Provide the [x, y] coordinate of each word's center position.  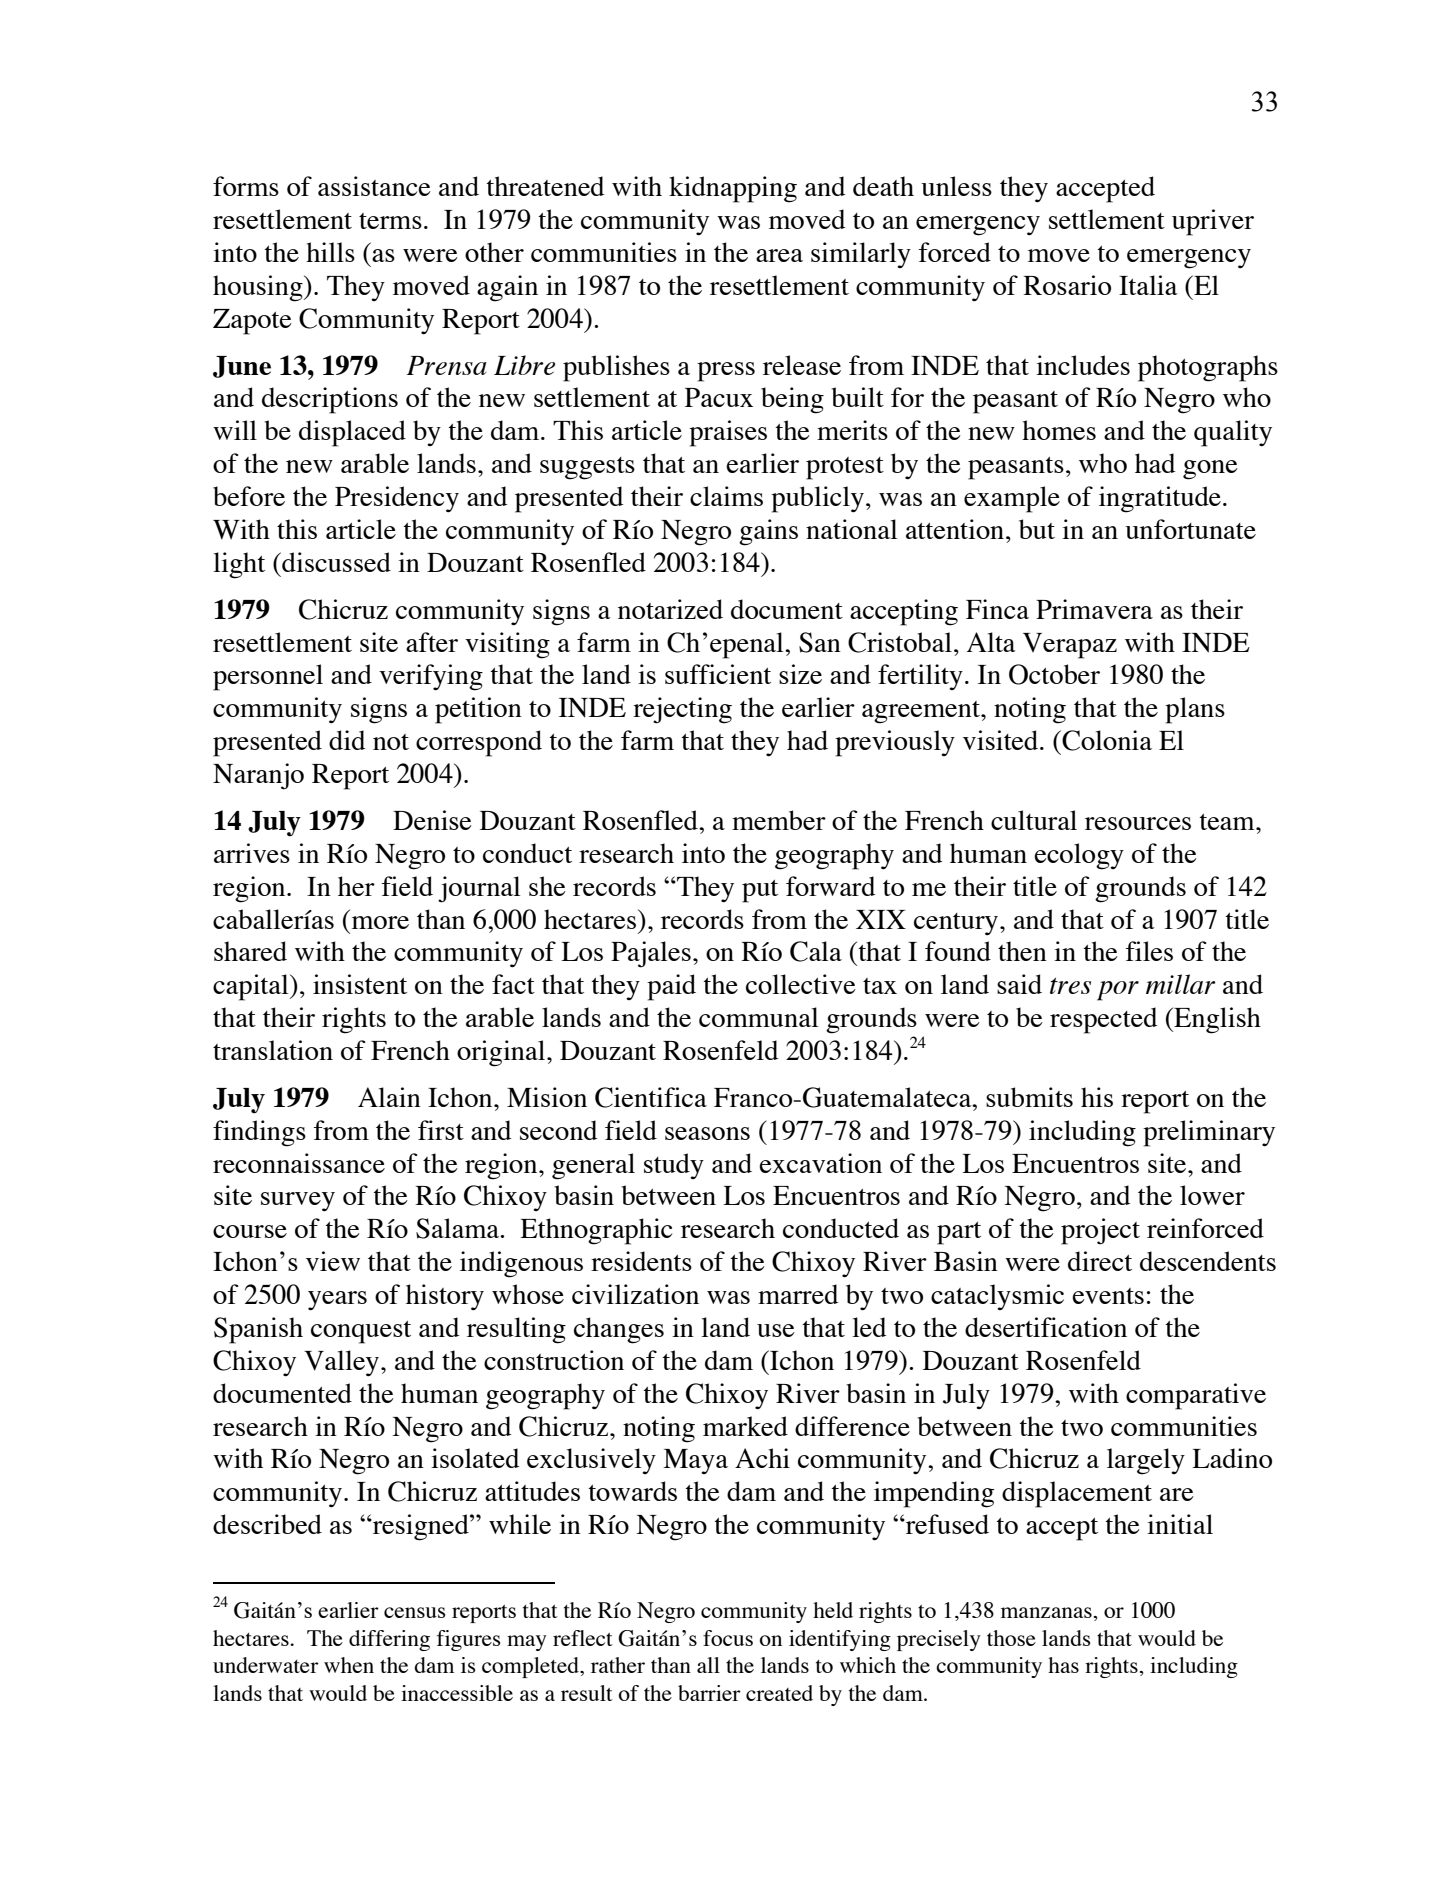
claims [726, 496]
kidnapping [733, 189]
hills [330, 252]
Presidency [397, 499]
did [347, 740]
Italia [1148, 285]
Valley [343, 1363]
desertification [1046, 1327]
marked [745, 1426]
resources [1138, 823]
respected [1103, 1020]
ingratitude [1160, 499]
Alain [389, 1097]
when [349, 1665]
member [779, 820]
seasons [707, 1133]
